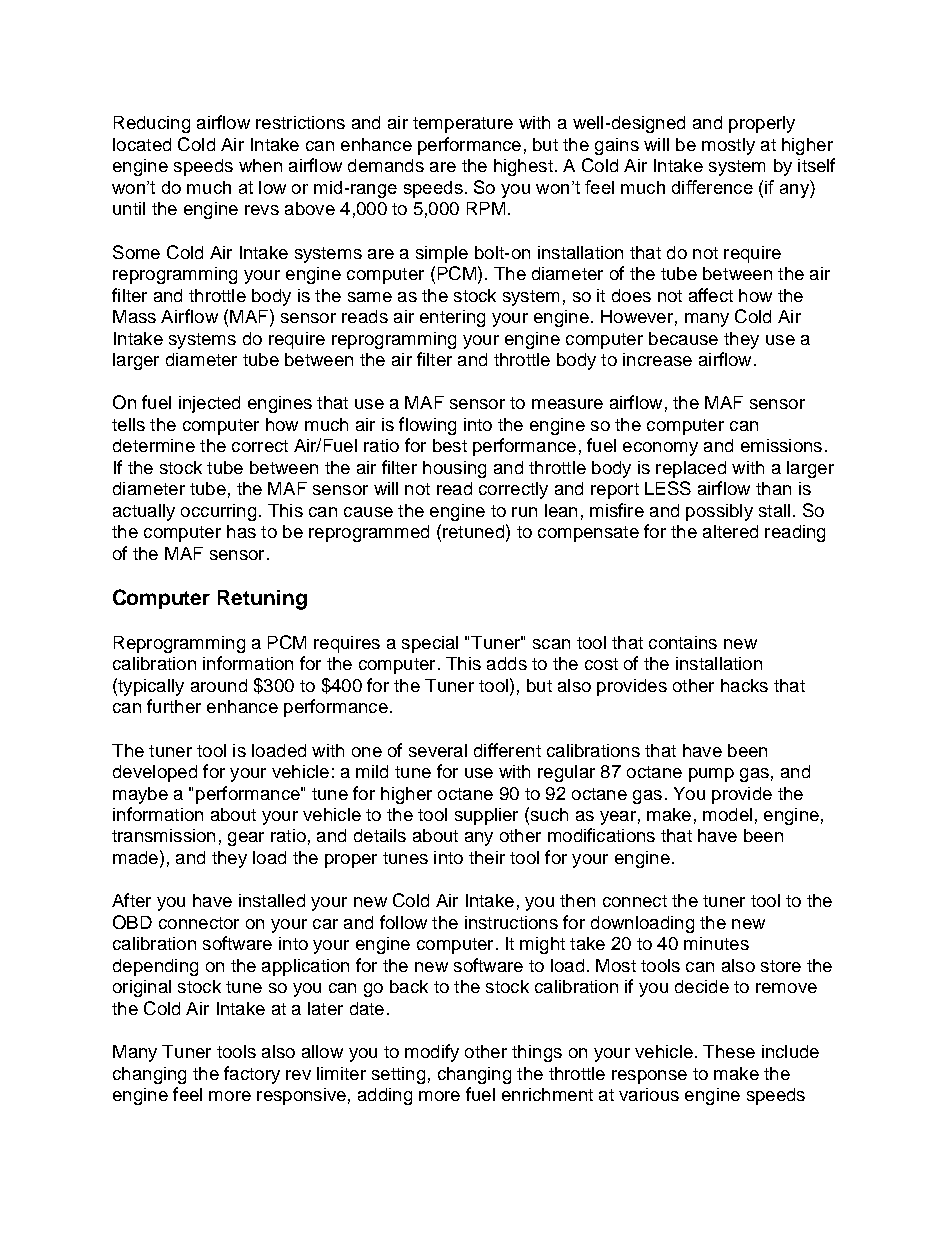 This screenshot has height=1233, width=952. What do you see at coordinates (260, 165) in the screenshot?
I see `when` at bounding box center [260, 165].
